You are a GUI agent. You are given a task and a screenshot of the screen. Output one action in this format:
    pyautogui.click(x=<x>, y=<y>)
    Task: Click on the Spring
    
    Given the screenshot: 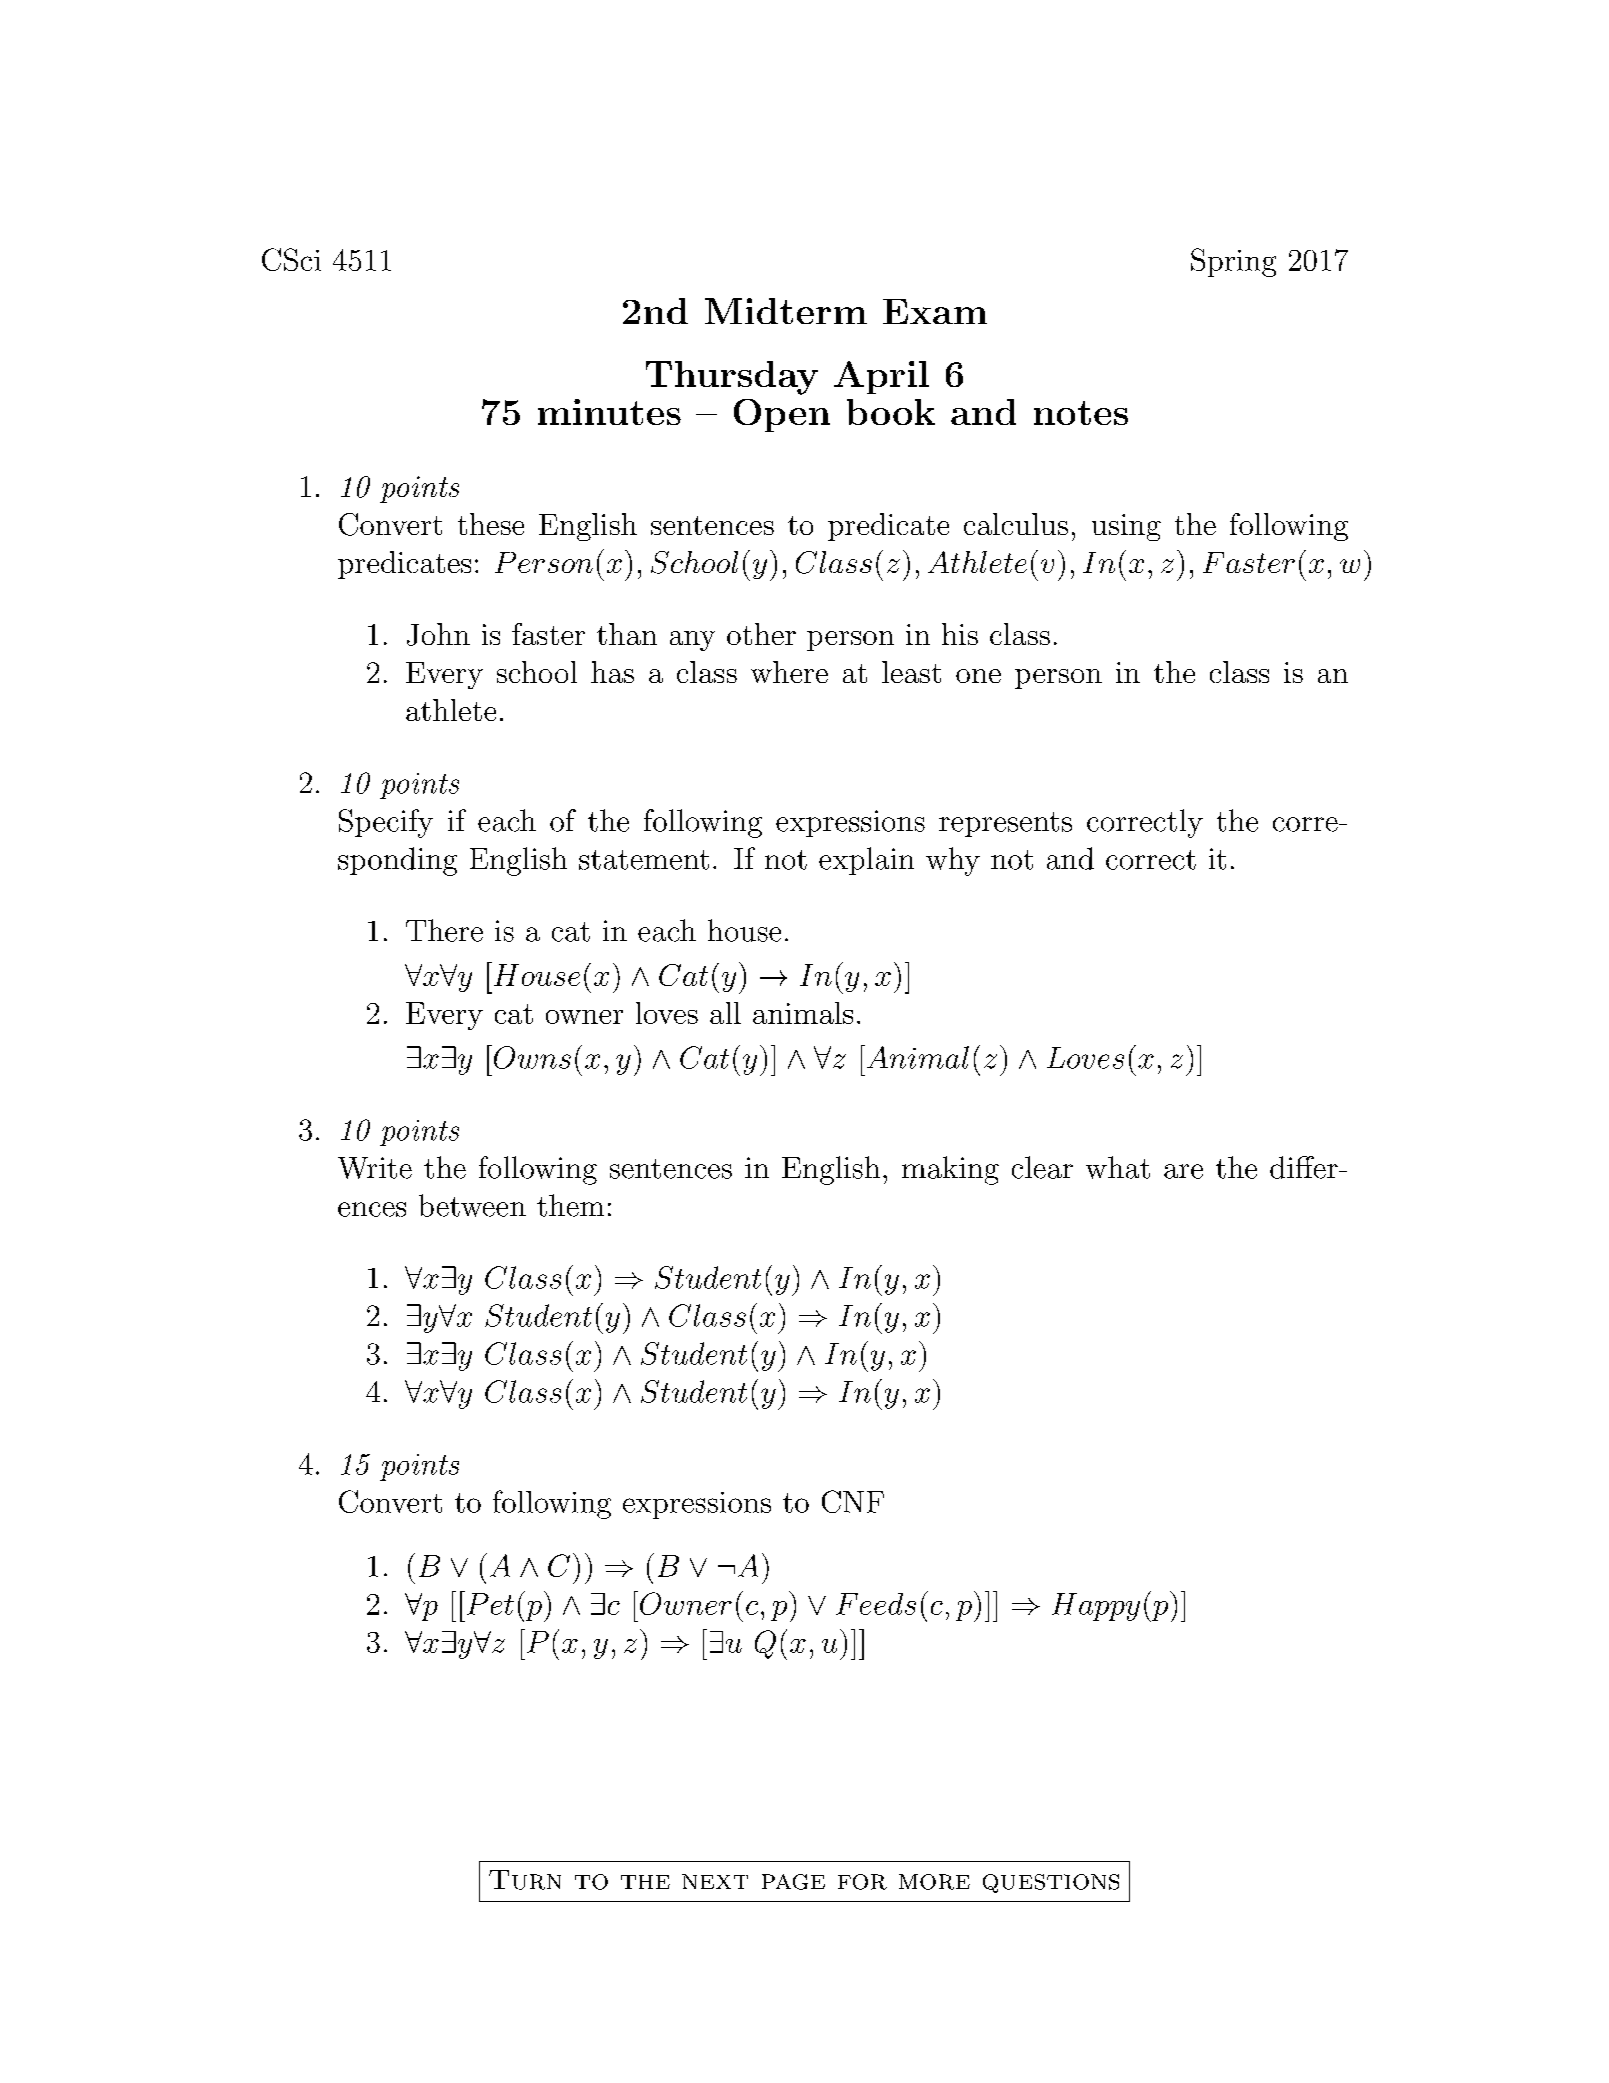 What is the action you would take?
    pyautogui.click(x=1233, y=262)
